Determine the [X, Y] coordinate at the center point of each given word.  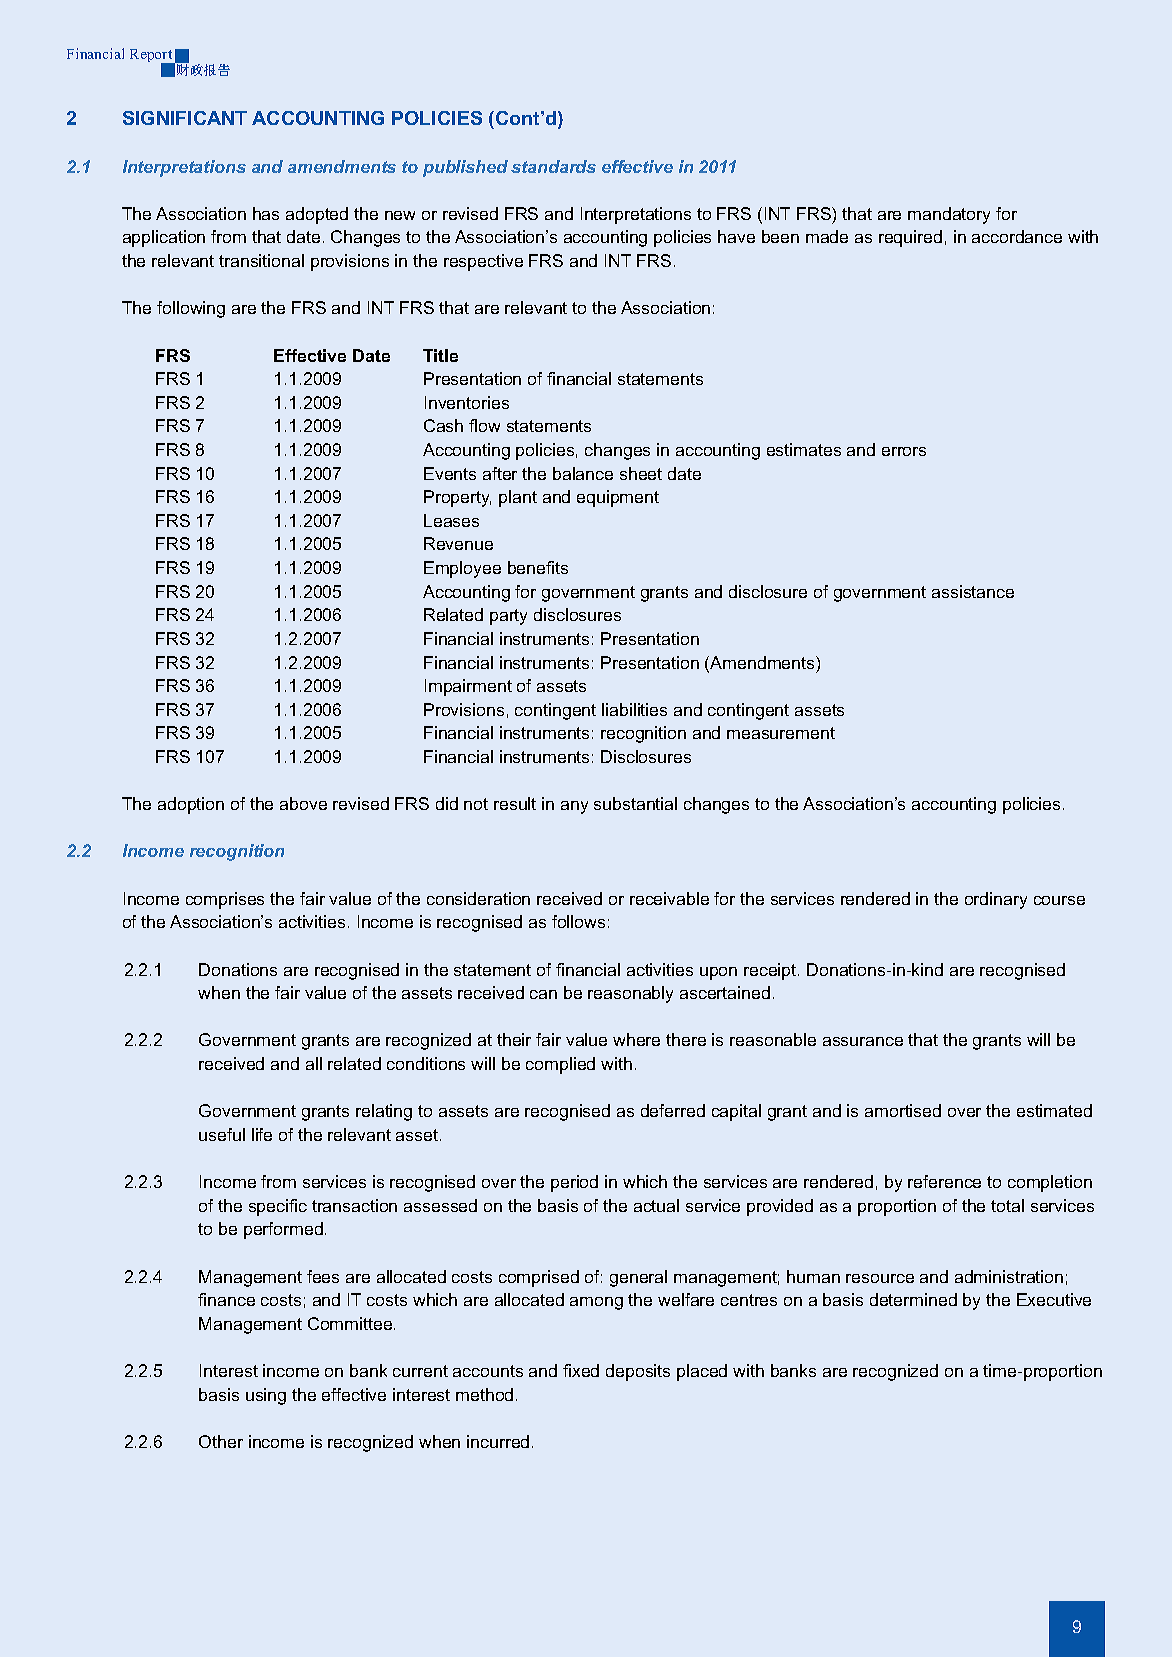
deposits [638, 1372]
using [266, 1396]
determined [913, 1299]
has [266, 213]
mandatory [949, 215]
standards [553, 166]
